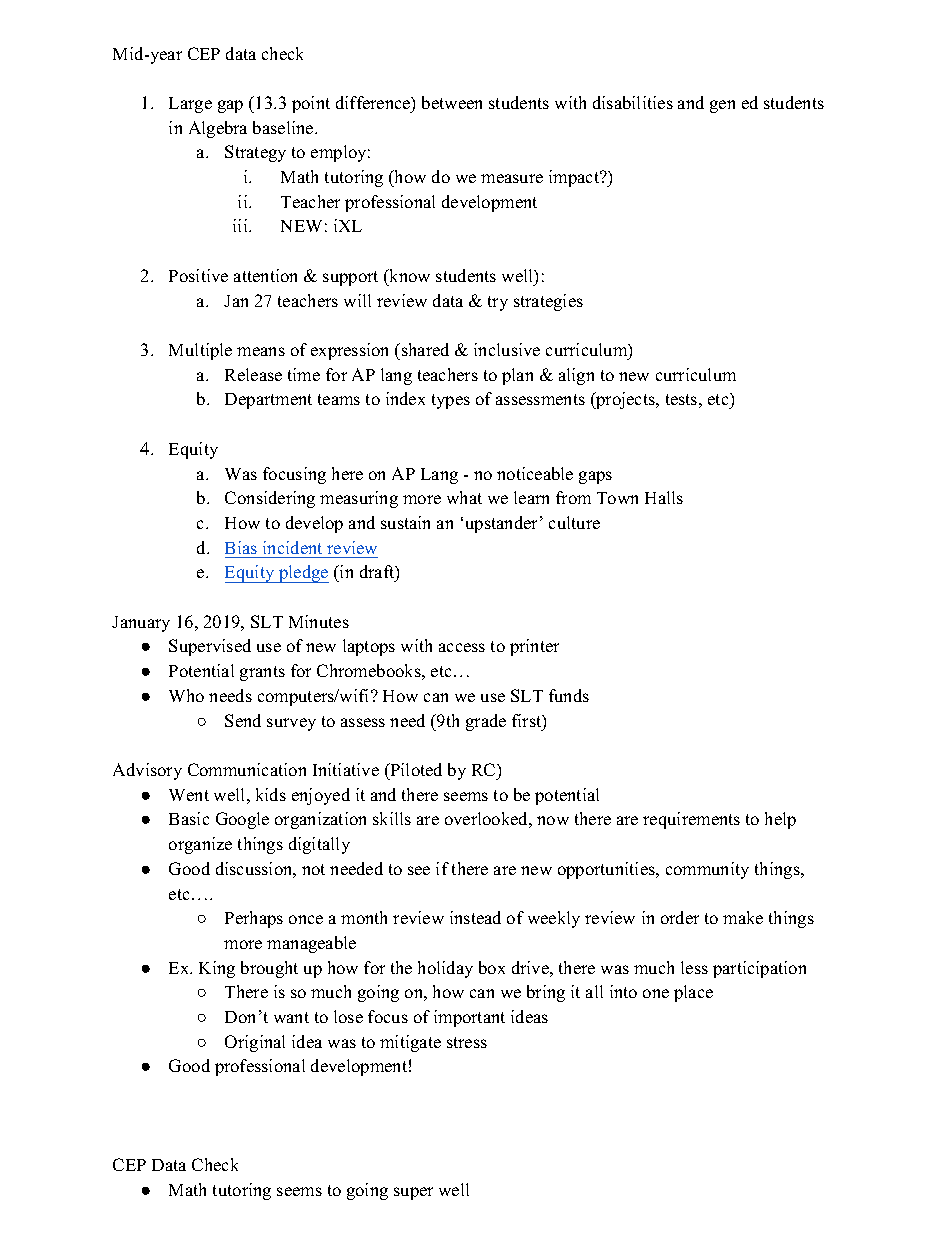  Describe the element at coordinates (469, 1018) in the screenshot. I see `important` at that location.
